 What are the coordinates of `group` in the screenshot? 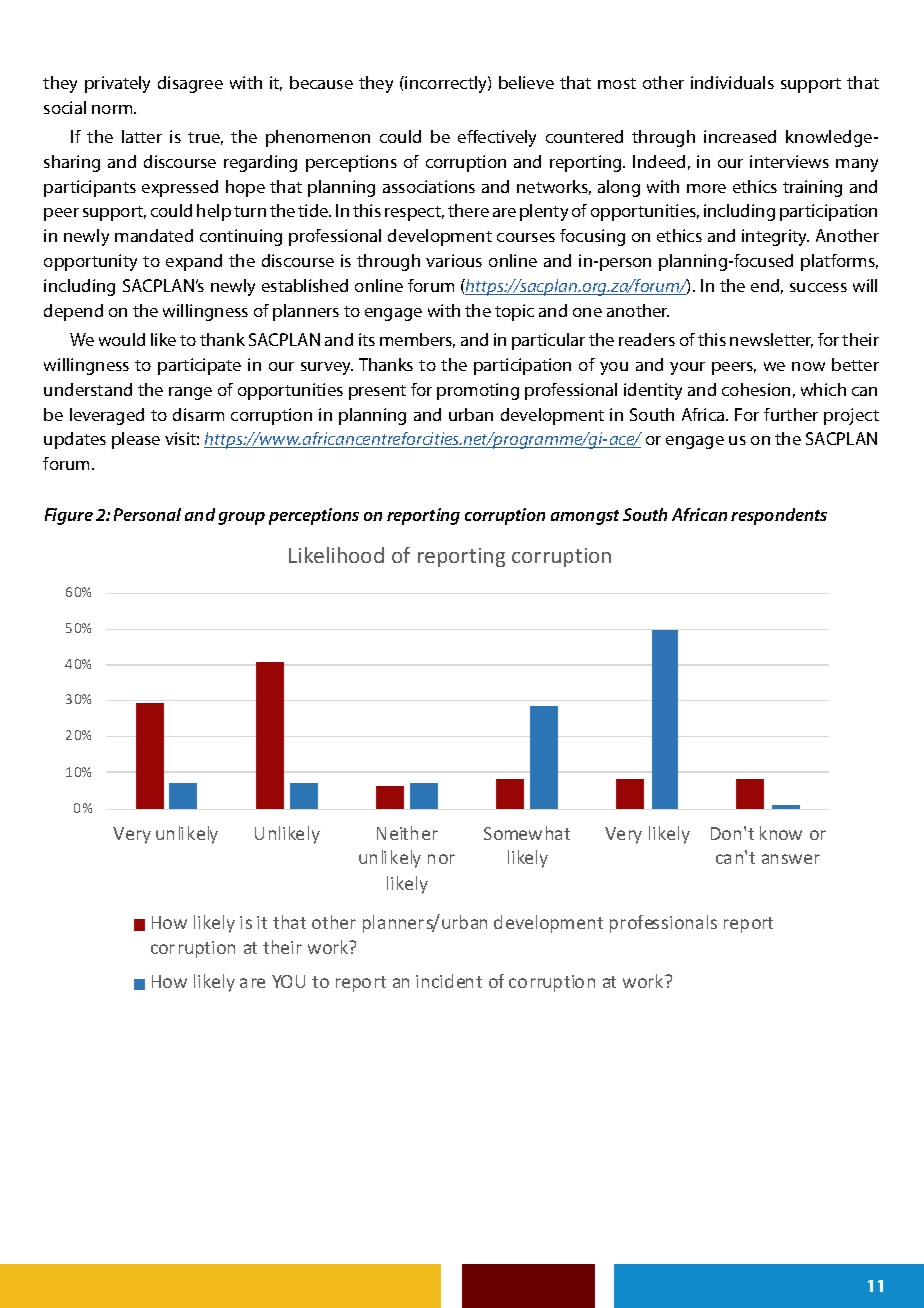 It's located at (241, 518).
